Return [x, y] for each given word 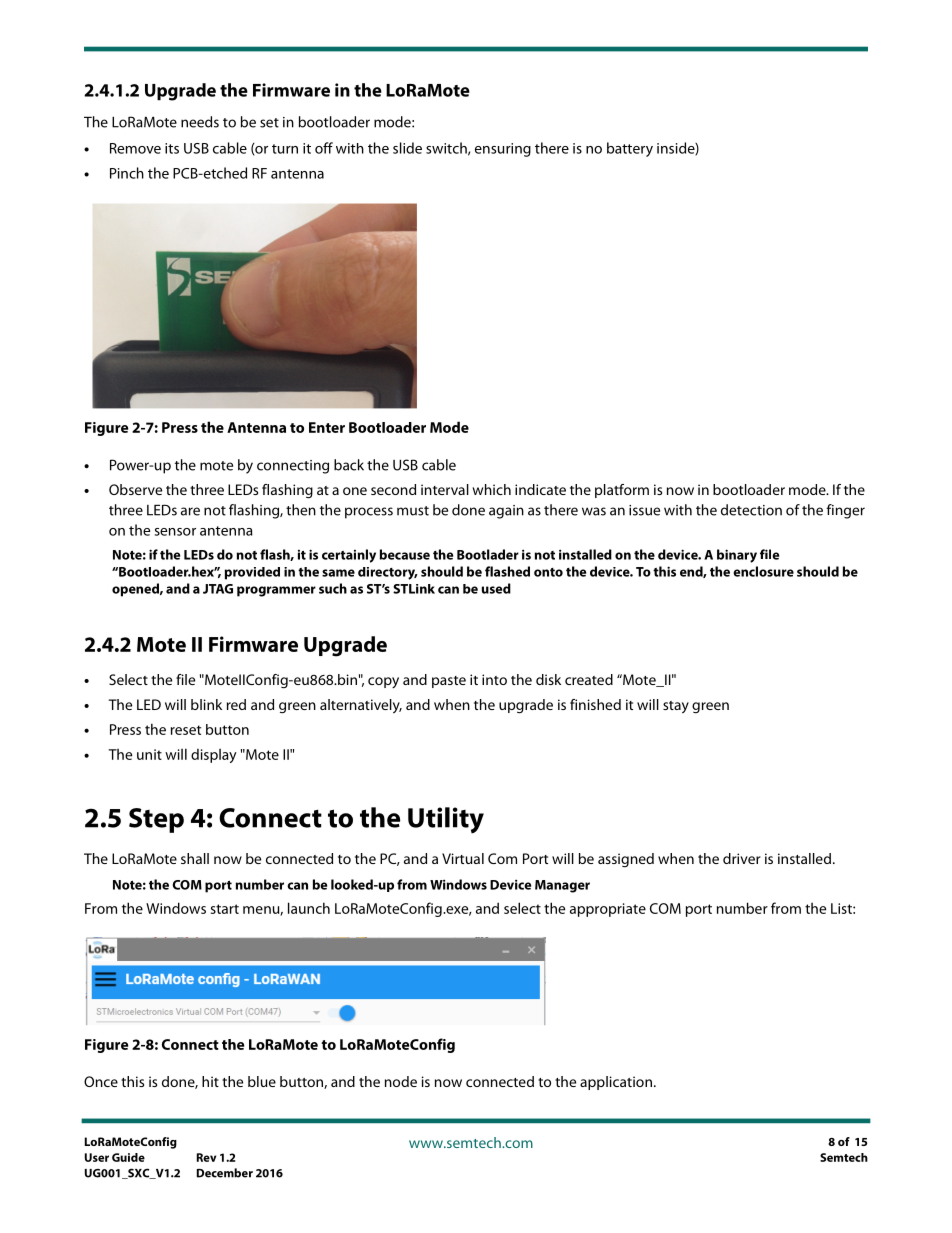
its [172, 148]
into [494, 679]
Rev [206, 1157]
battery [630, 149]
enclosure [763, 571]
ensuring [503, 150]
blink [206, 704]
